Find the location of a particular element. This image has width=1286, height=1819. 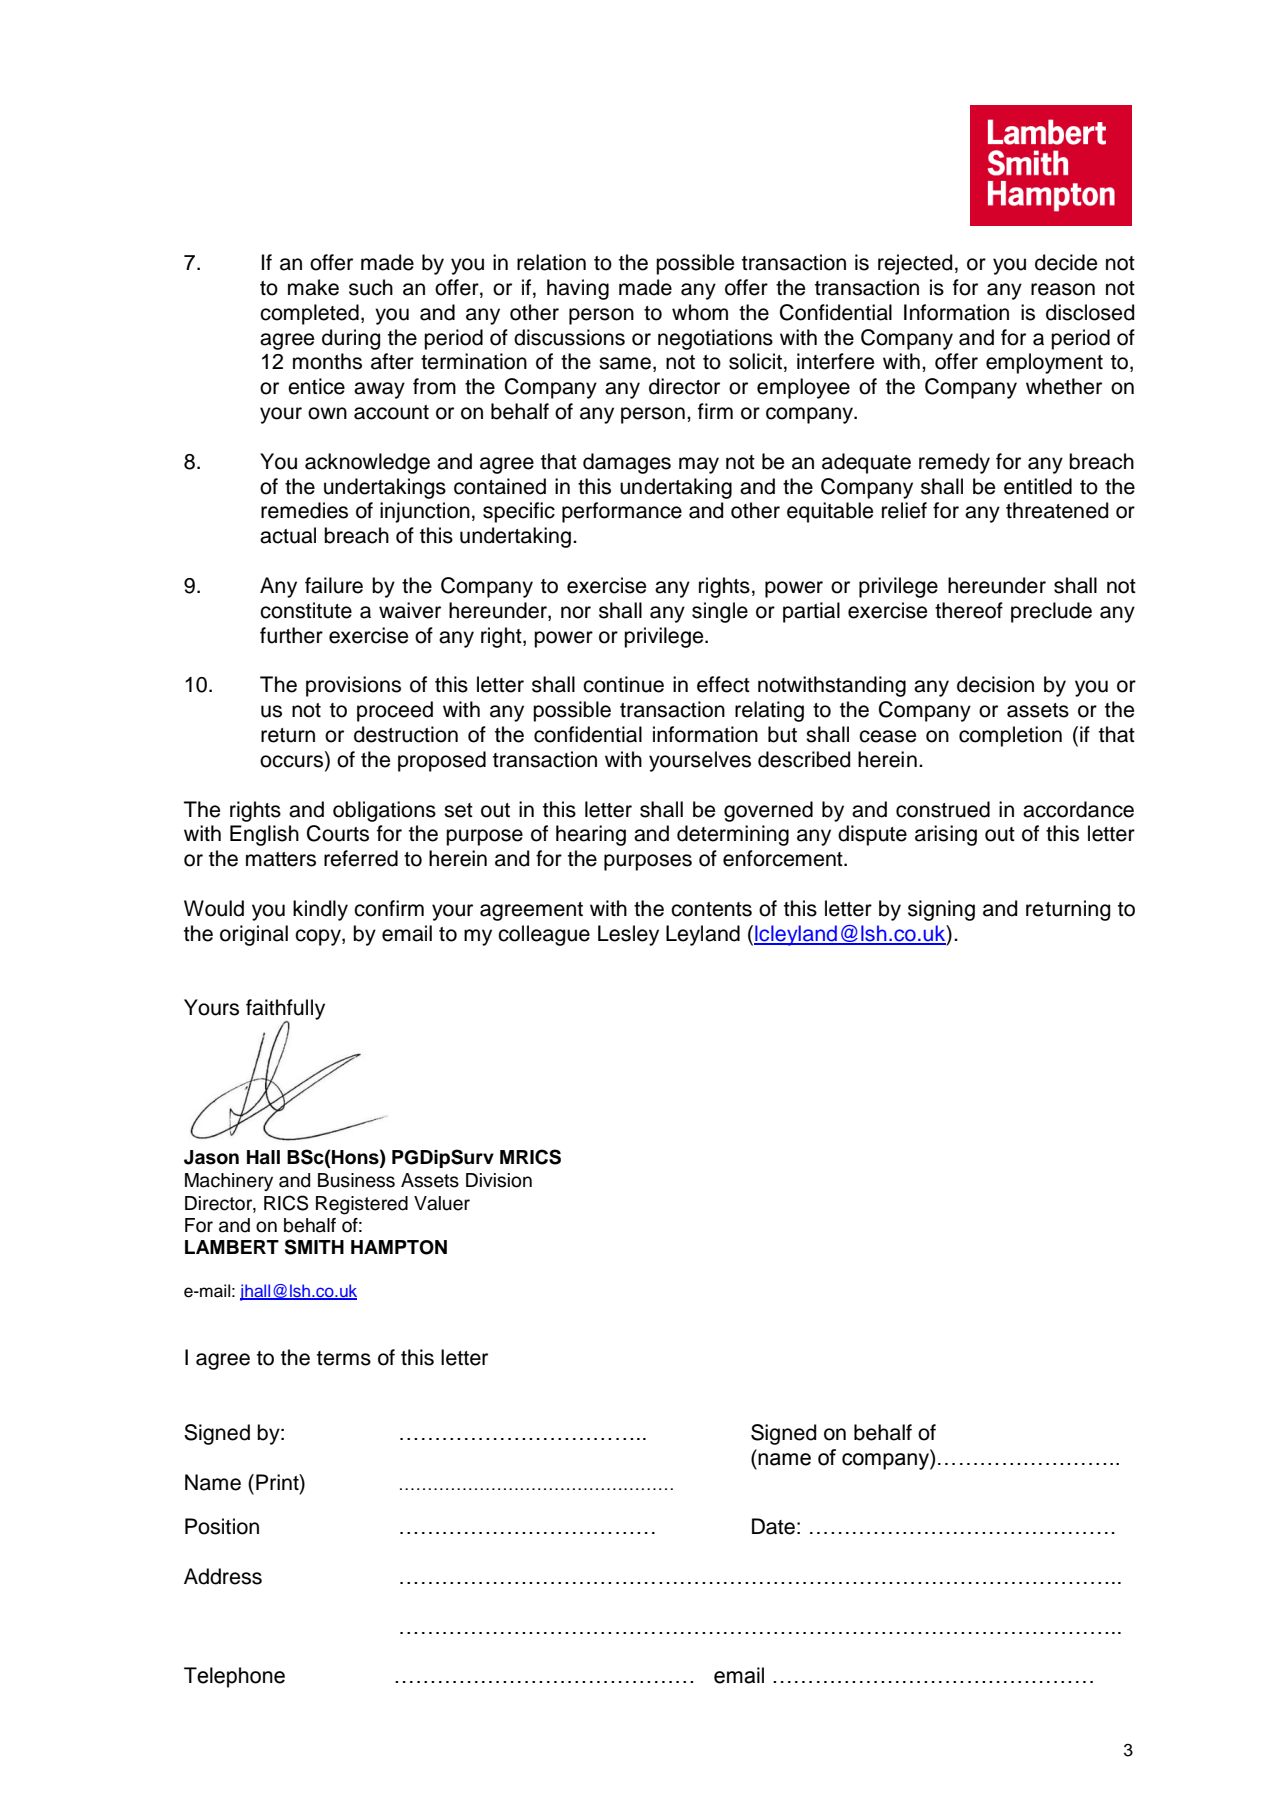

whom is located at coordinates (700, 312).
